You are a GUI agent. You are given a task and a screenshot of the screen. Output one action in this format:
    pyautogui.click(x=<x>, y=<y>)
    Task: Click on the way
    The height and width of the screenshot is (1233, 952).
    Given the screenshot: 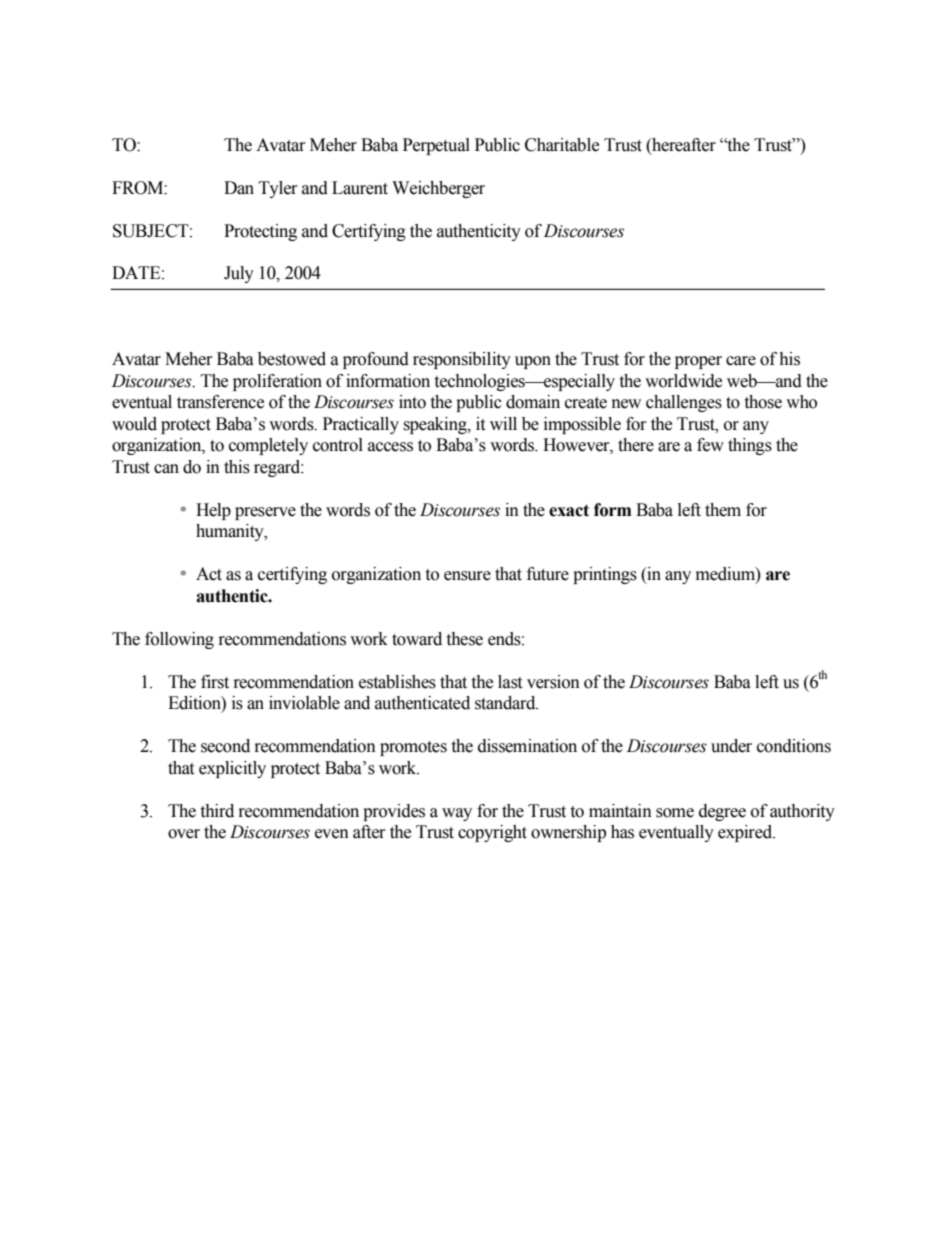 What is the action you would take?
    pyautogui.click(x=457, y=814)
